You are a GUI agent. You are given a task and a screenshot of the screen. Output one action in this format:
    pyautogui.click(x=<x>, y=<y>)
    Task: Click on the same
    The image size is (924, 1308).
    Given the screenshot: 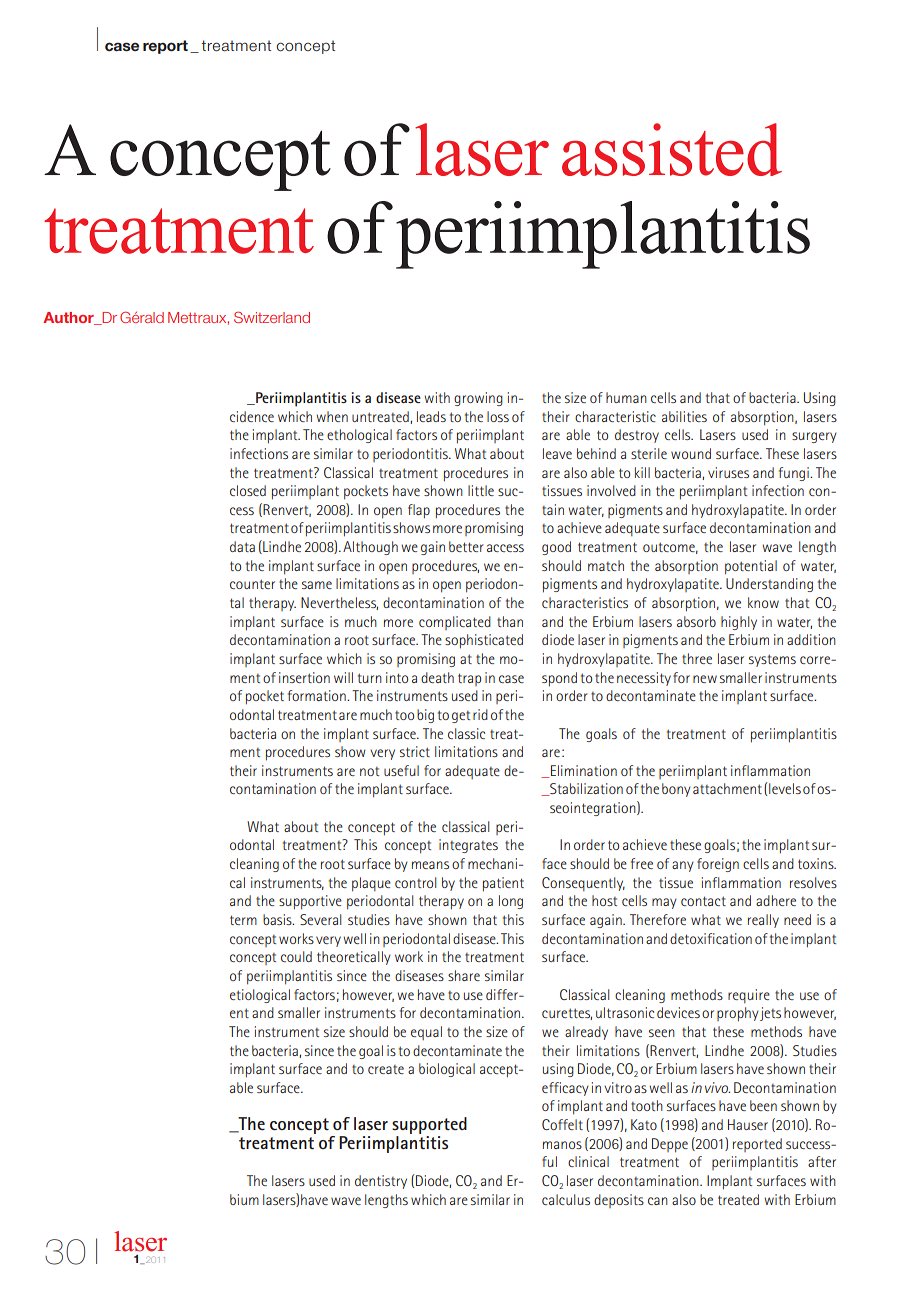 What is the action you would take?
    pyautogui.click(x=317, y=585)
